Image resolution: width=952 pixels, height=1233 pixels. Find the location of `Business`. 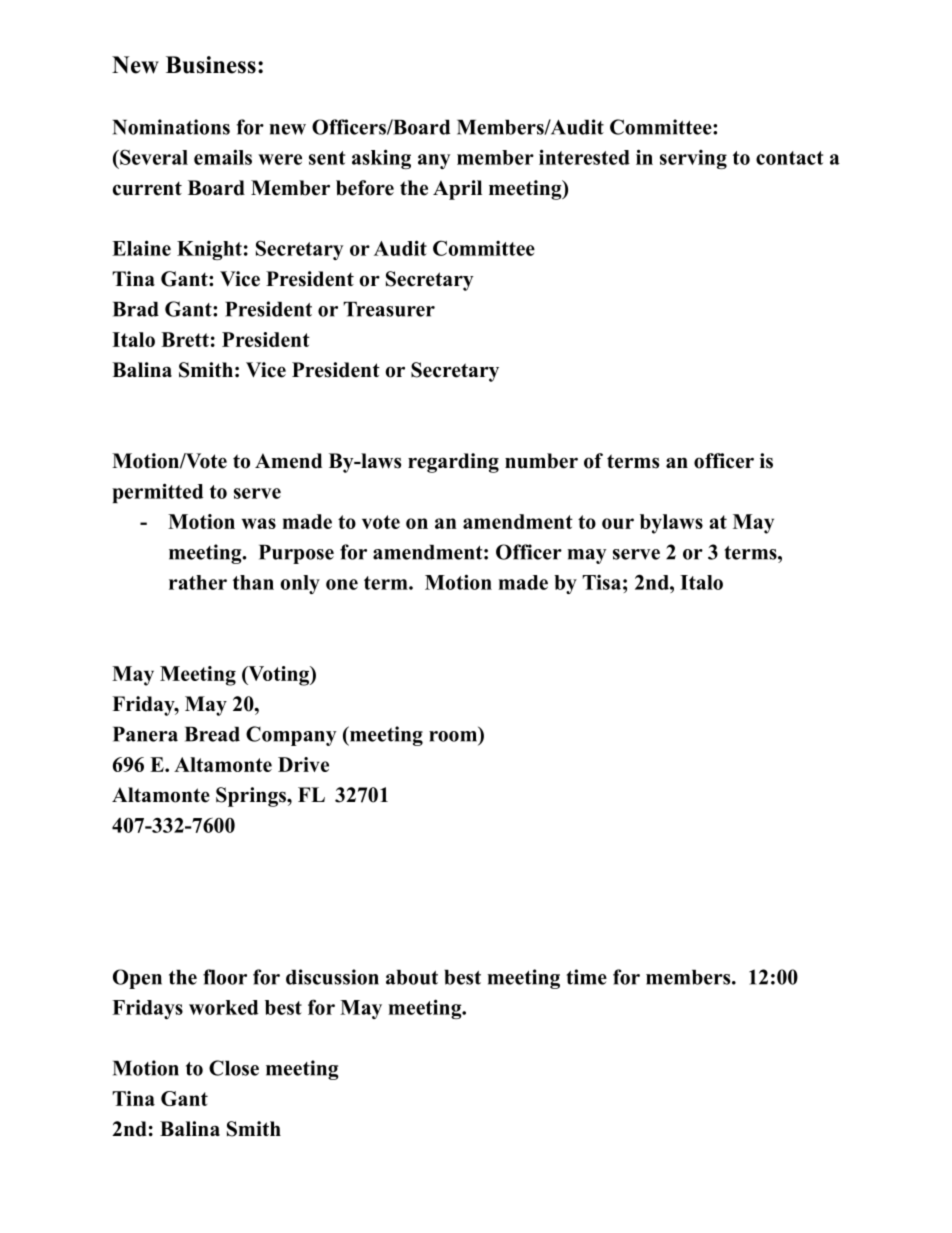

Business is located at coordinates (211, 65).
